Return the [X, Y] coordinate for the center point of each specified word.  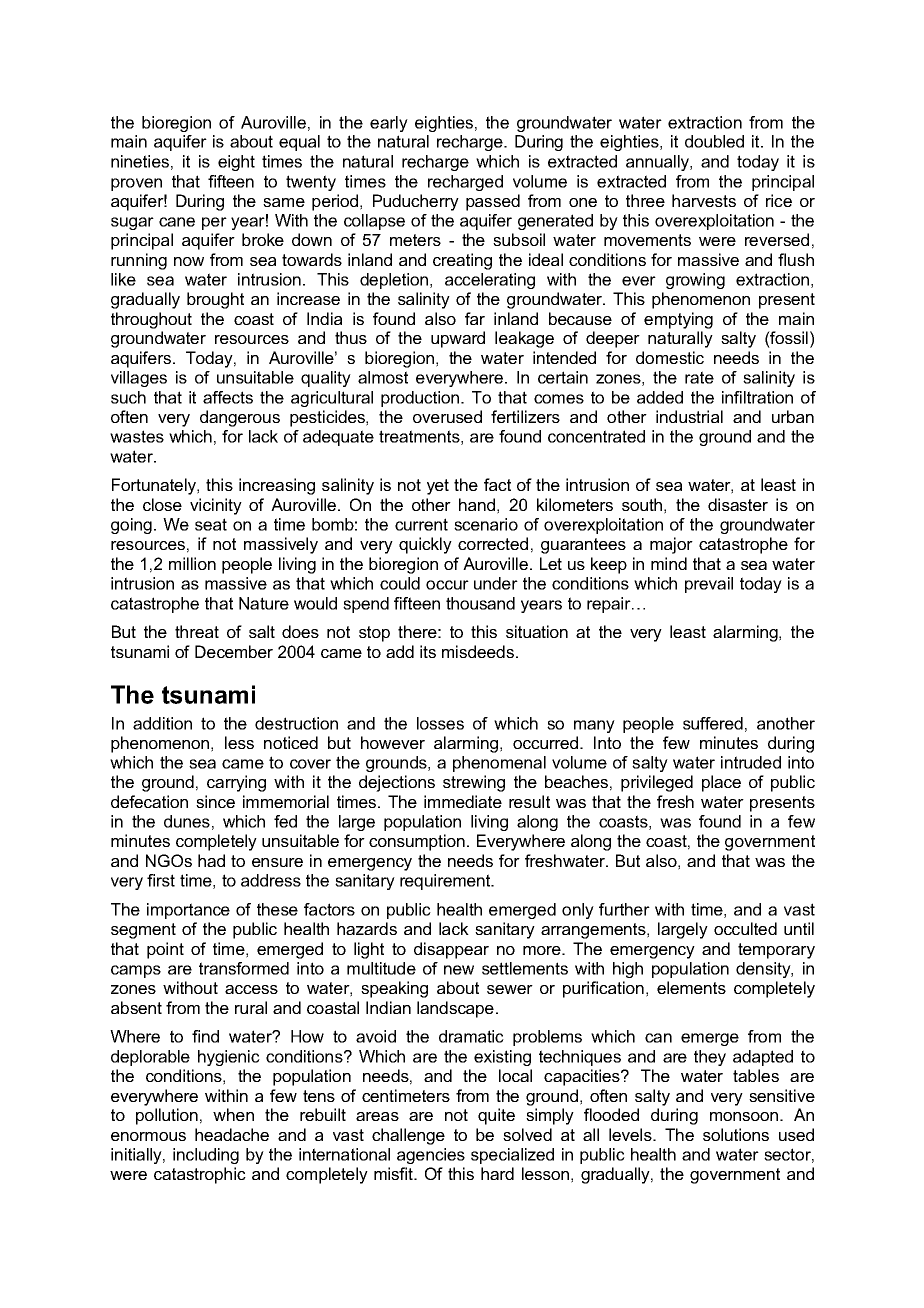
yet [438, 487]
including [206, 1156]
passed [493, 202]
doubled [714, 141]
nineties [140, 161]
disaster [738, 504]
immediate [463, 801]
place [721, 783]
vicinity [216, 506]
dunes [187, 821]
